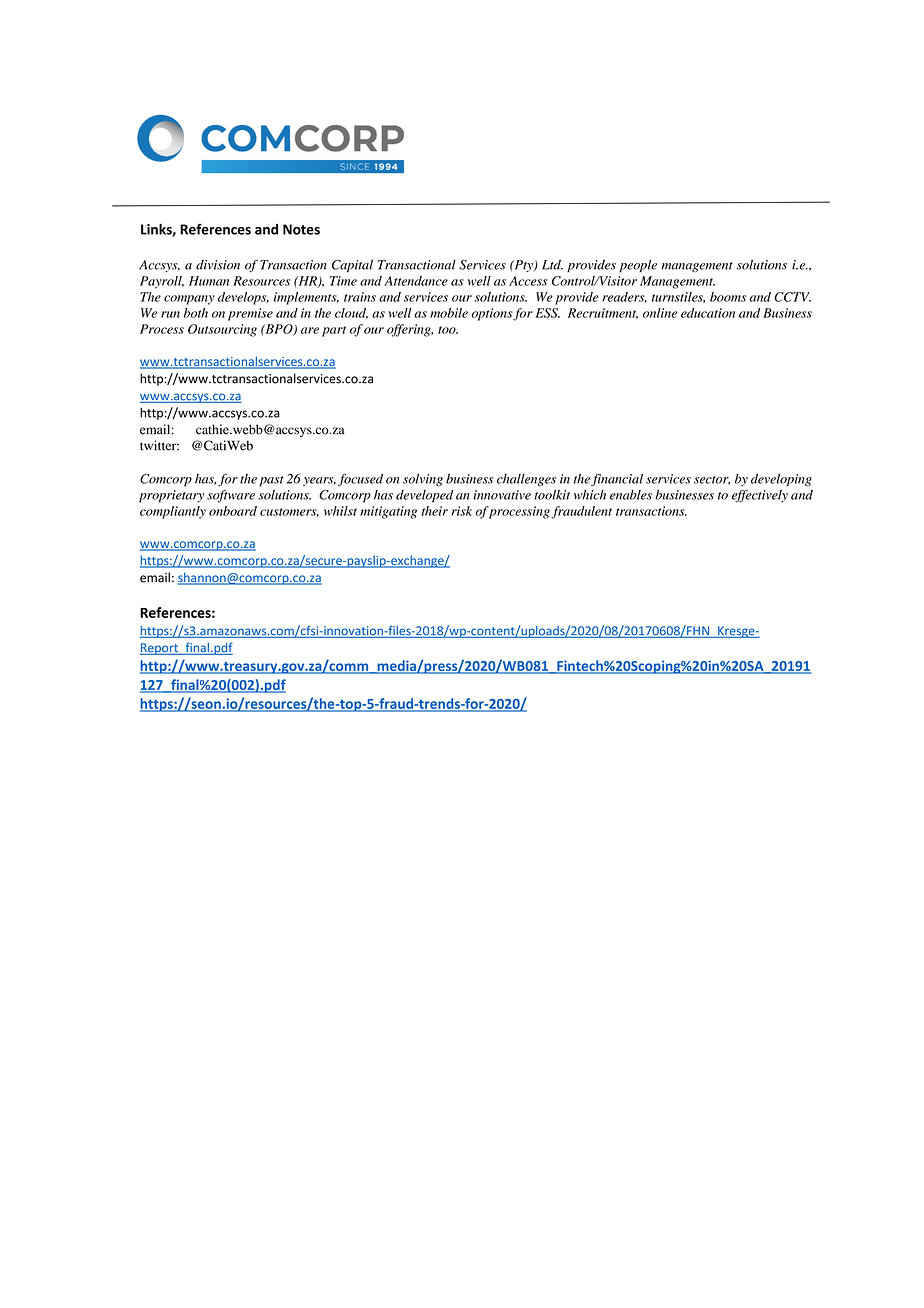  What do you see at coordinates (728, 297) in the screenshot?
I see `booms` at bounding box center [728, 297].
